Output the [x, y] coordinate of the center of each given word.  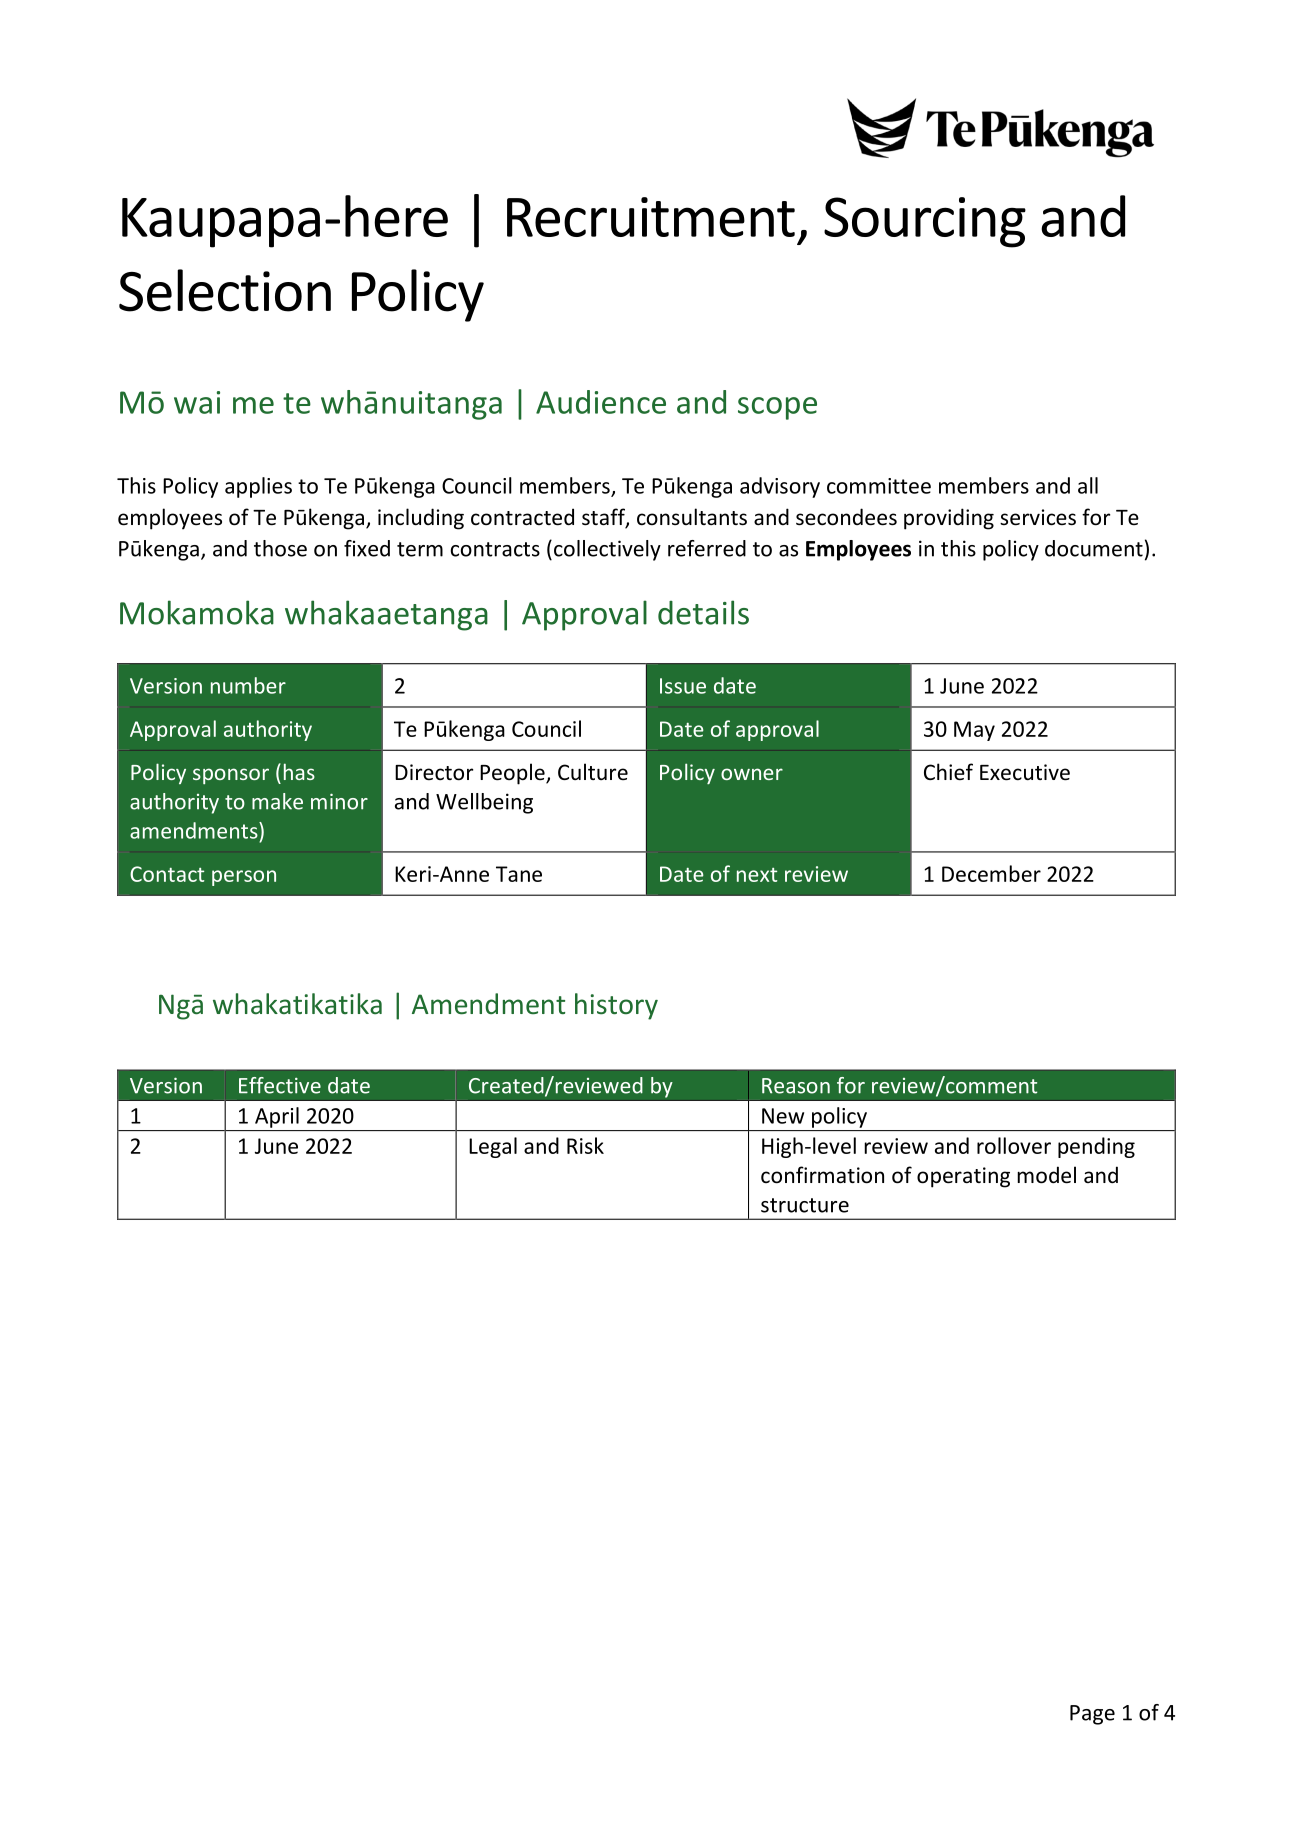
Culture [593, 771]
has [299, 771]
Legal [493, 1147]
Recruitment [651, 217]
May [974, 731]
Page [1092, 1715]
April [277, 1117]
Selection [225, 290]
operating [963, 1177]
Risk [585, 1145]
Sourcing [925, 222]
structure [805, 1205]
